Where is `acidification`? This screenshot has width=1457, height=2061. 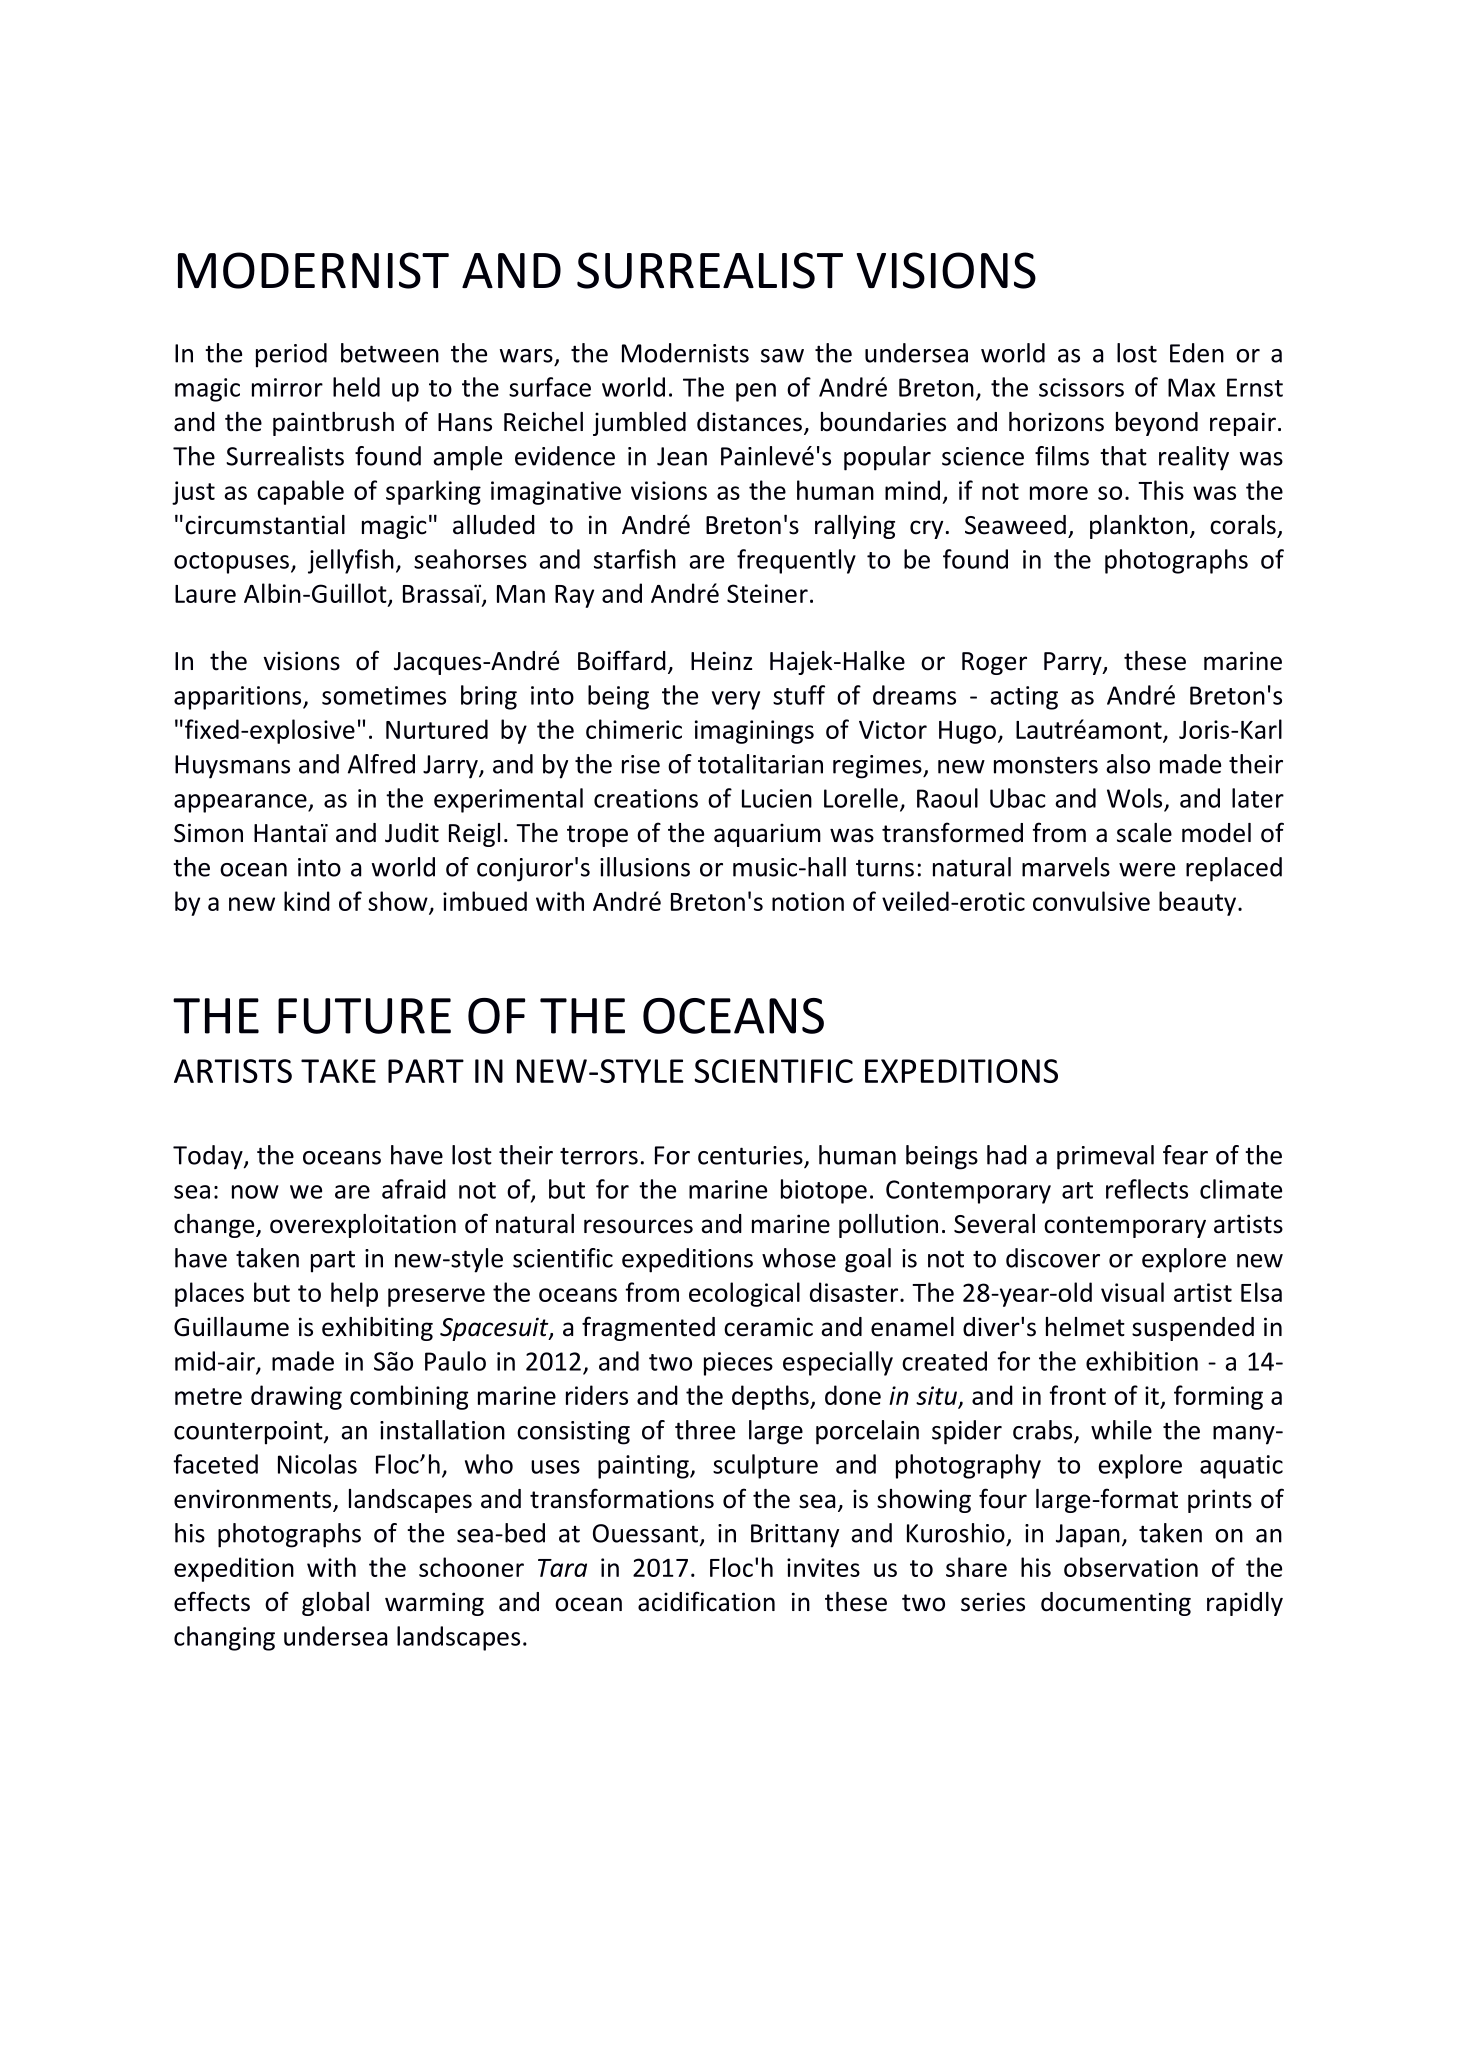
acidification is located at coordinates (706, 1601).
